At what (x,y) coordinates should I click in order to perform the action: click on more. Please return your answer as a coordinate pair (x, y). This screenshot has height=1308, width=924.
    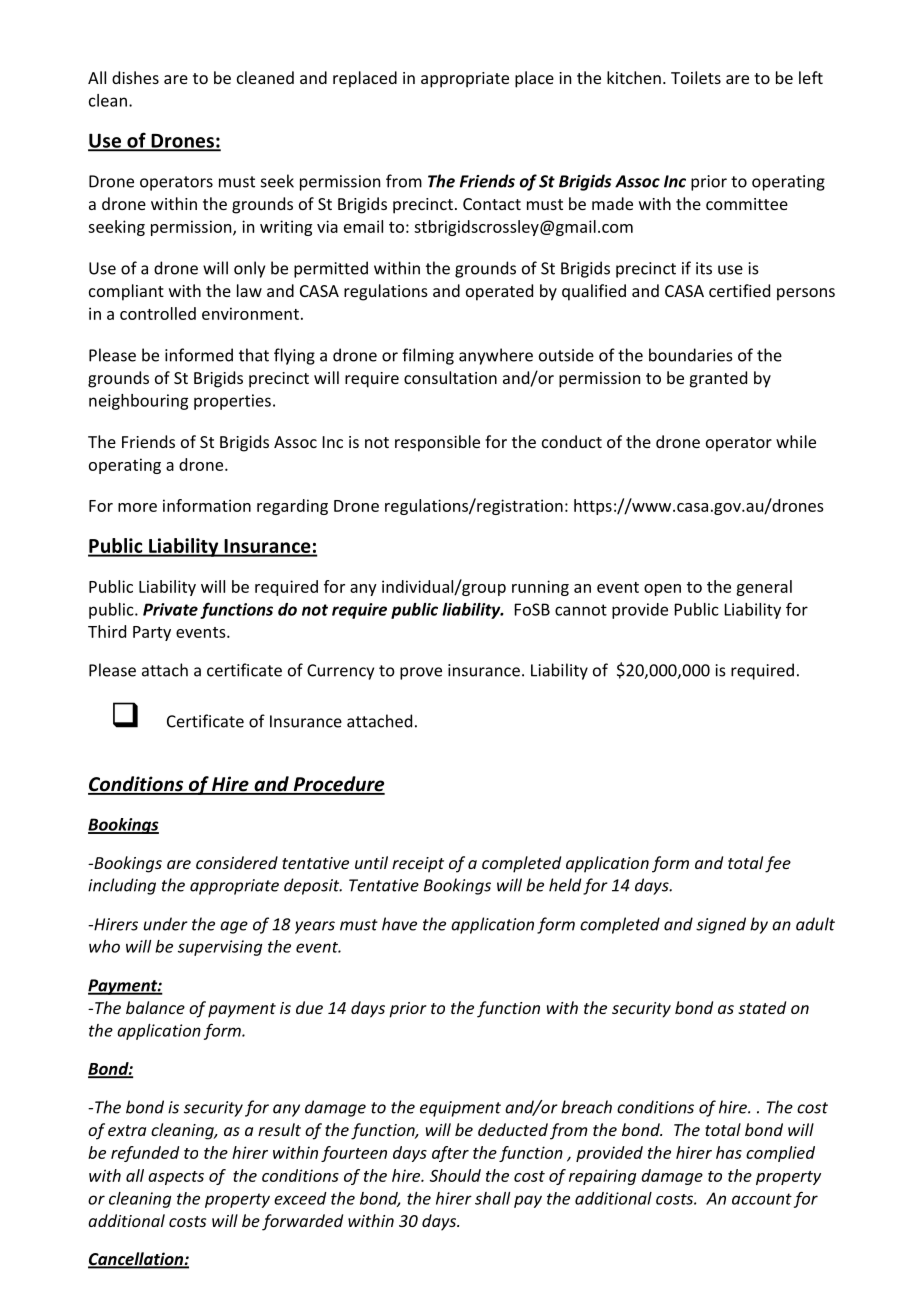
    Looking at the image, I should click on (137, 507).
